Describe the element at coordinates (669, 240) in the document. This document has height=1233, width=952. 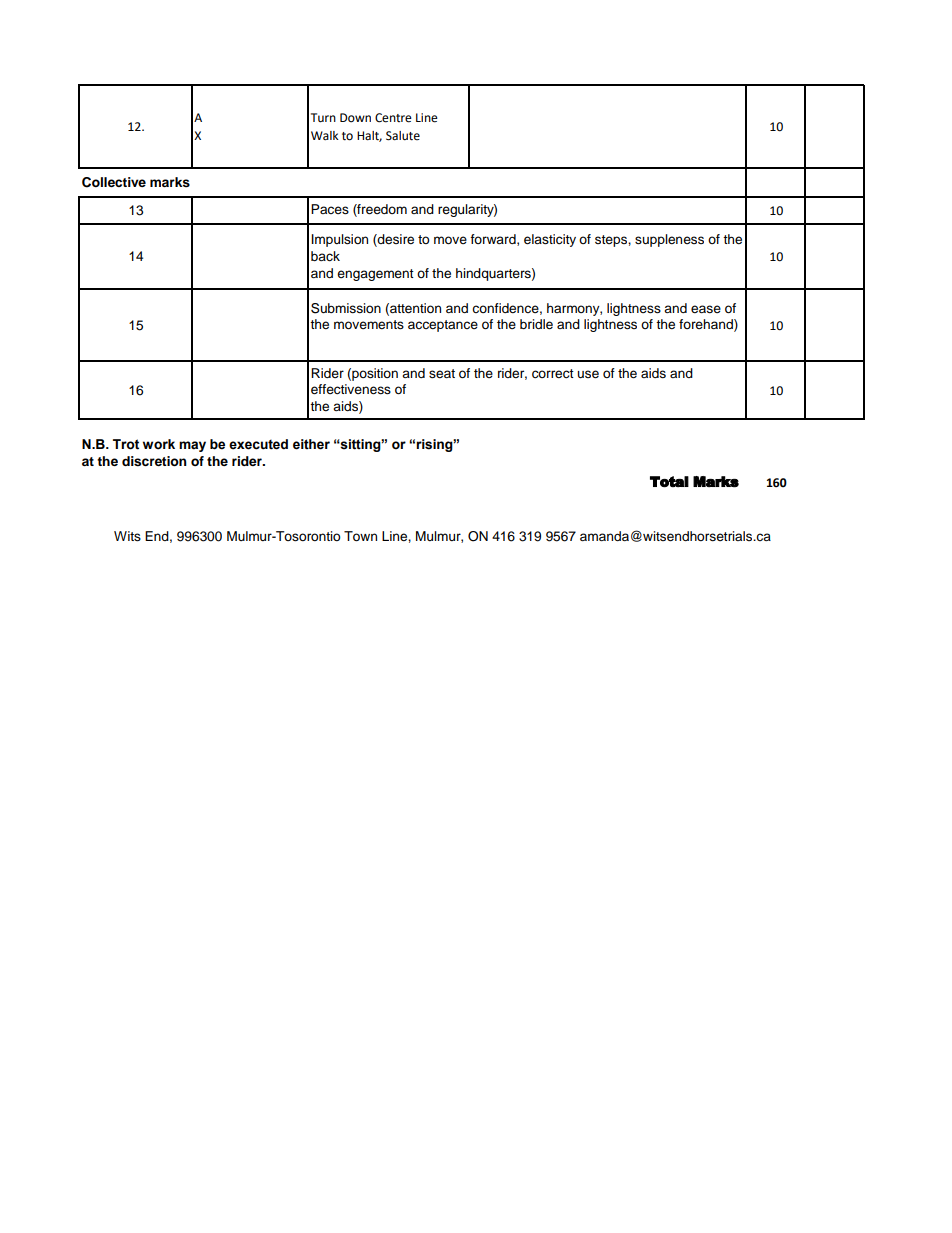
I see `suppleness` at that location.
